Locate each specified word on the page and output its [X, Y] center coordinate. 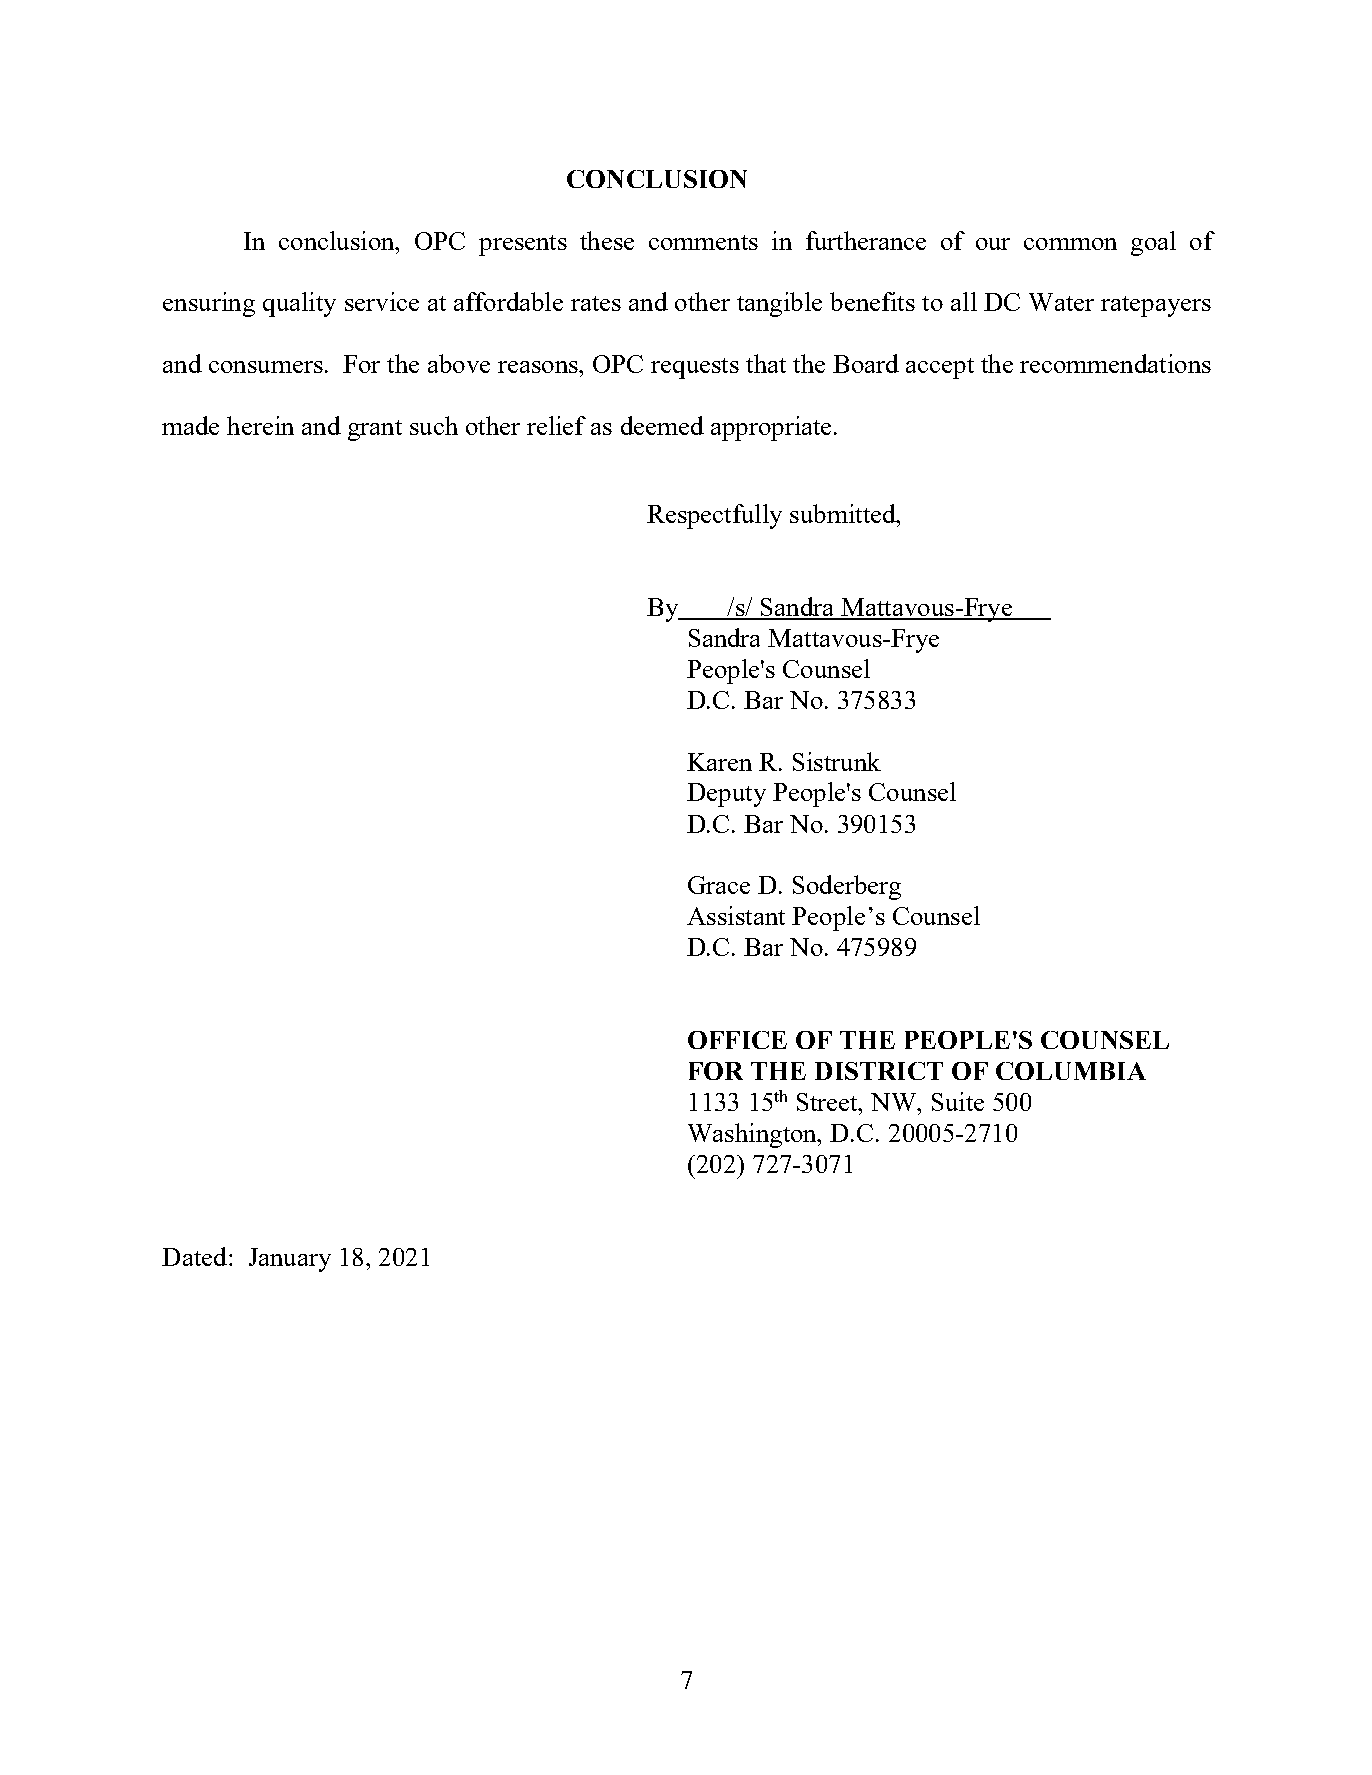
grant [375, 430]
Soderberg [847, 887]
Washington [753, 1135]
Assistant [736, 915]
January [290, 1260]
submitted [844, 513]
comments [703, 242]
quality [299, 304]
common [1070, 244]
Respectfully [714, 516]
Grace [719, 885]
